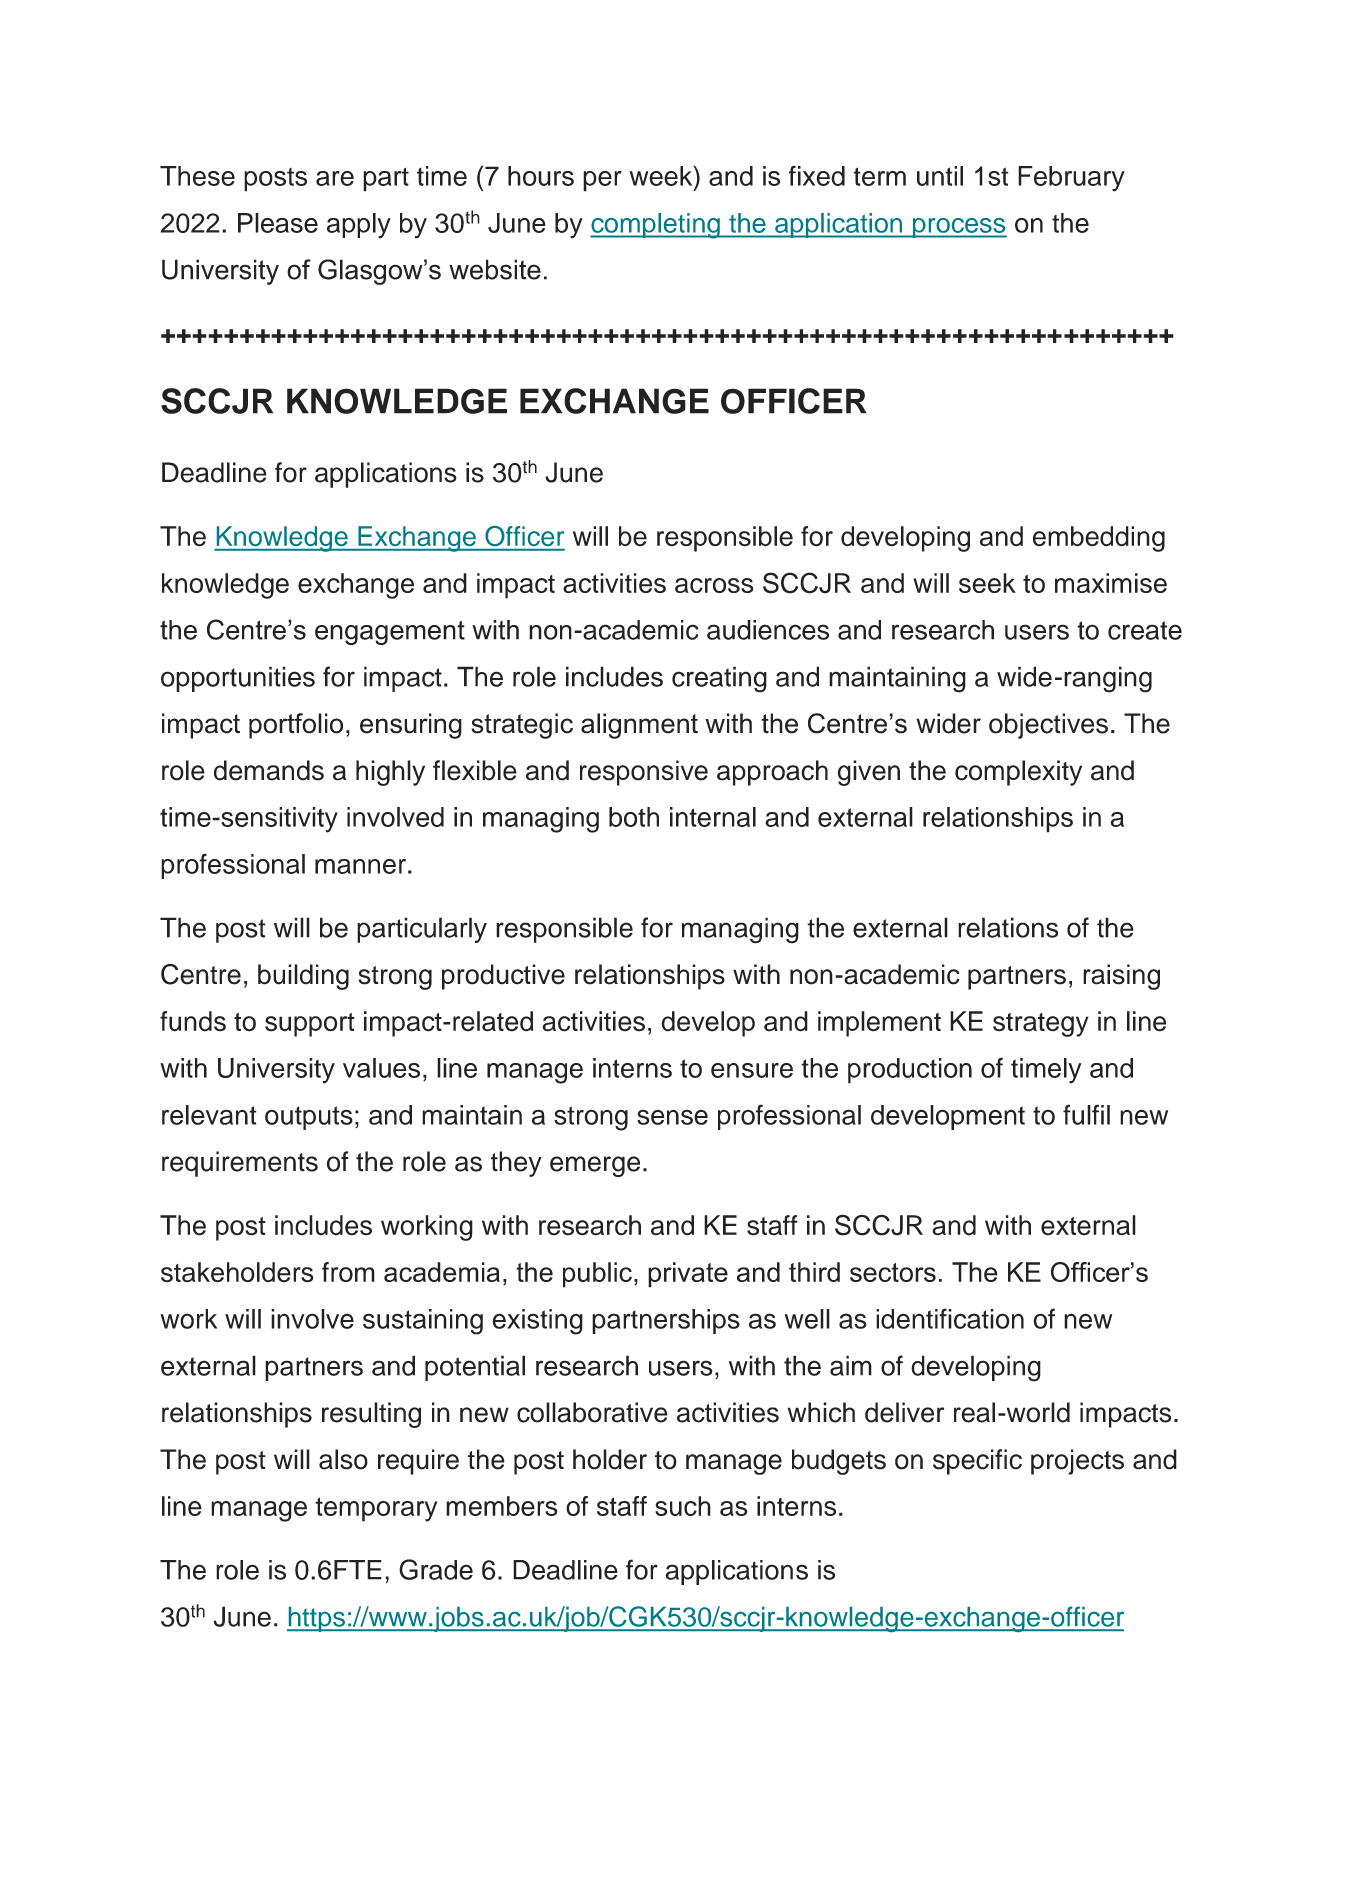  Describe the element at coordinates (639, 726) in the screenshot. I see `alignment` at that location.
